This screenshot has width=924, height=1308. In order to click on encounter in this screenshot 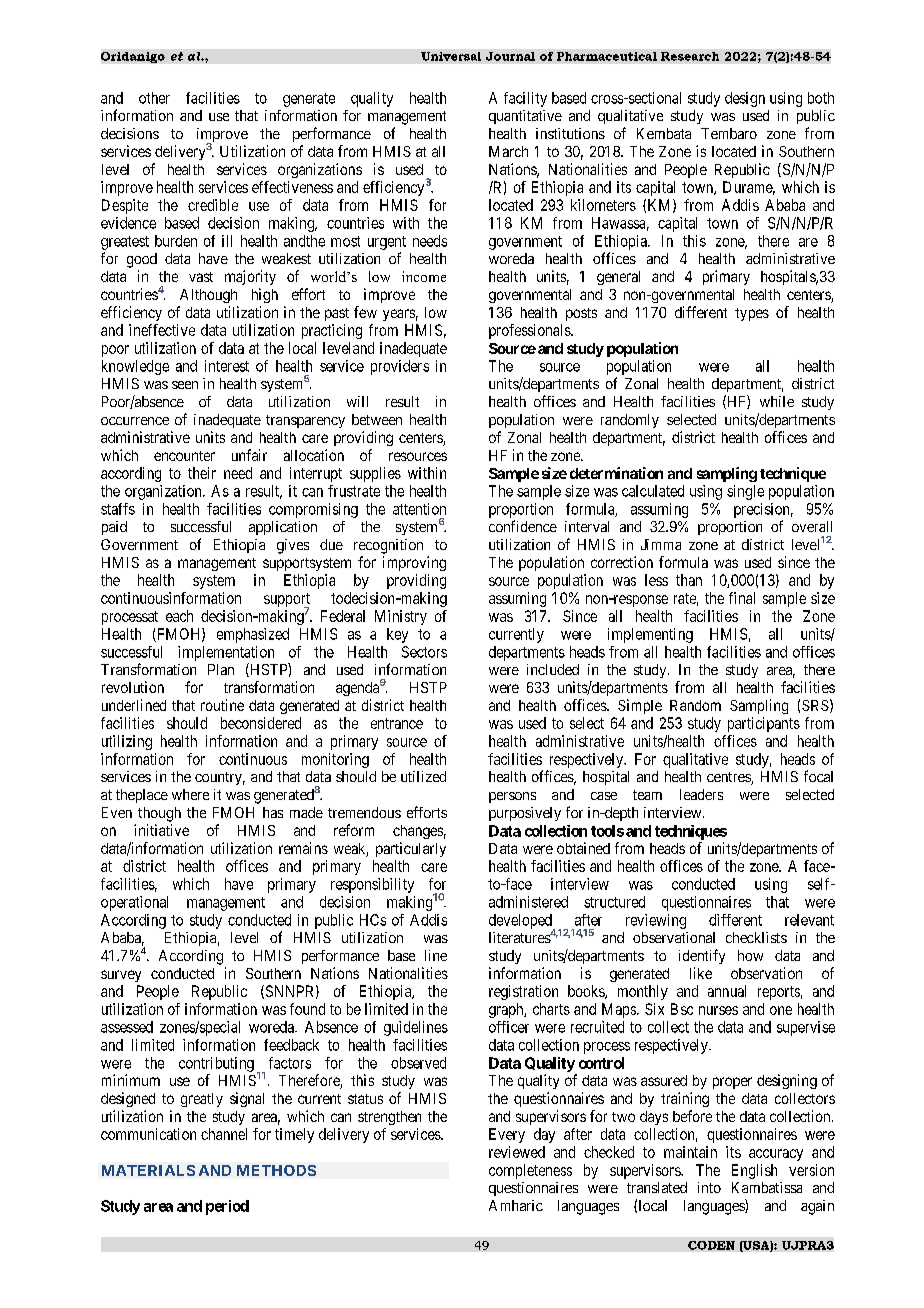, I will do `click(184, 456)`.
